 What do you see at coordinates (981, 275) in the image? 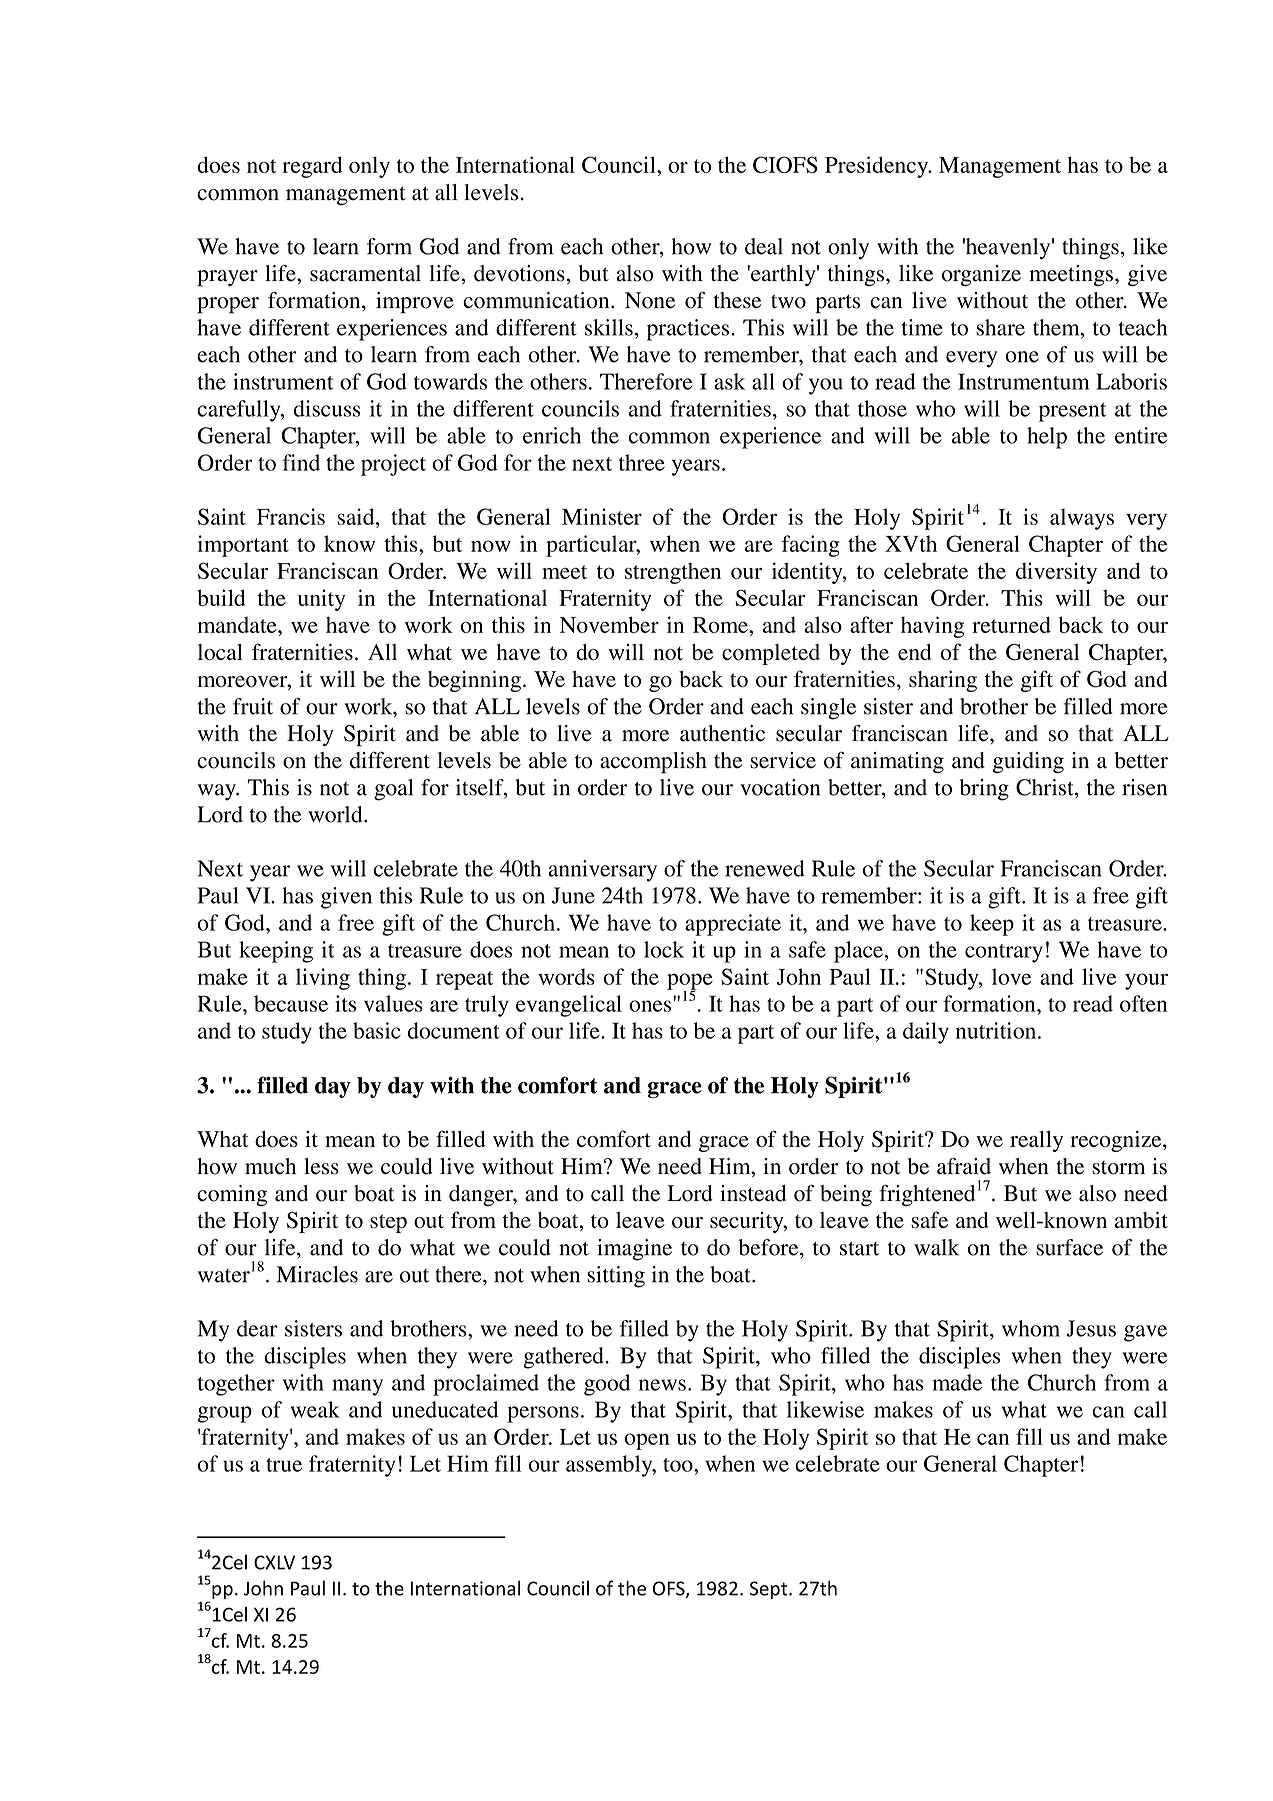
I see `organize` at bounding box center [981, 275].
